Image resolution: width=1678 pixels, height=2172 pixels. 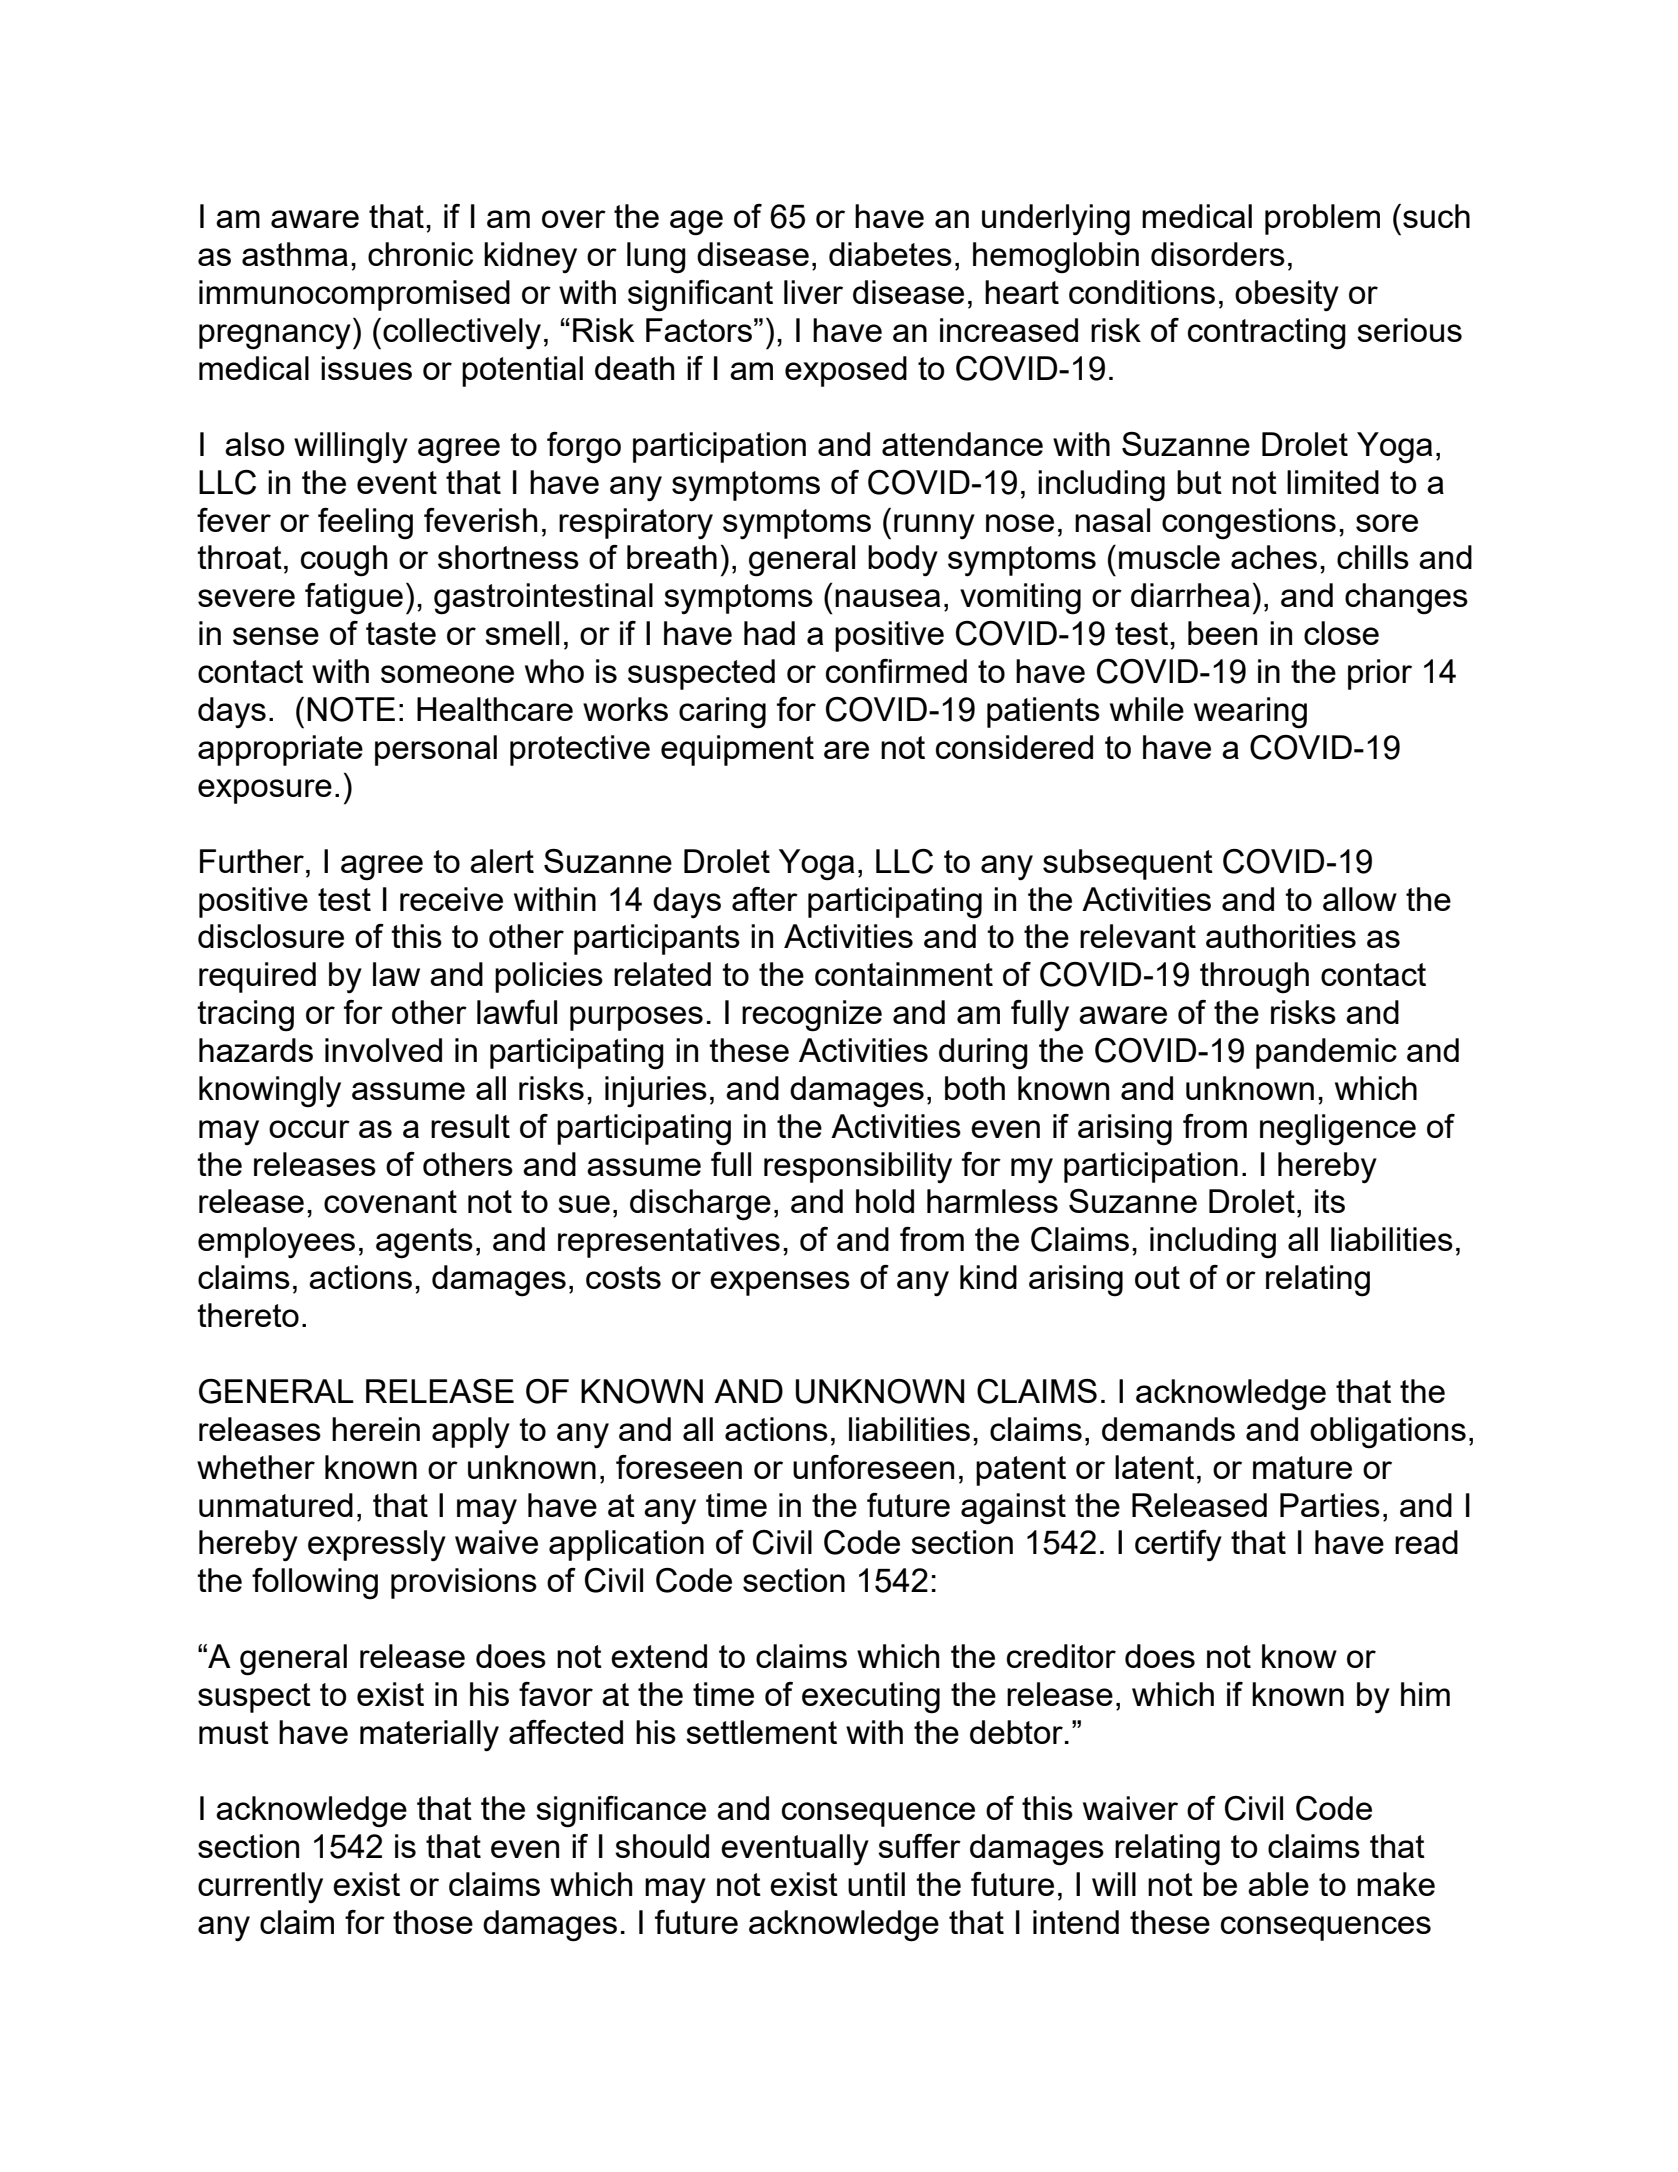 I want to click on until, so click(x=876, y=1884).
